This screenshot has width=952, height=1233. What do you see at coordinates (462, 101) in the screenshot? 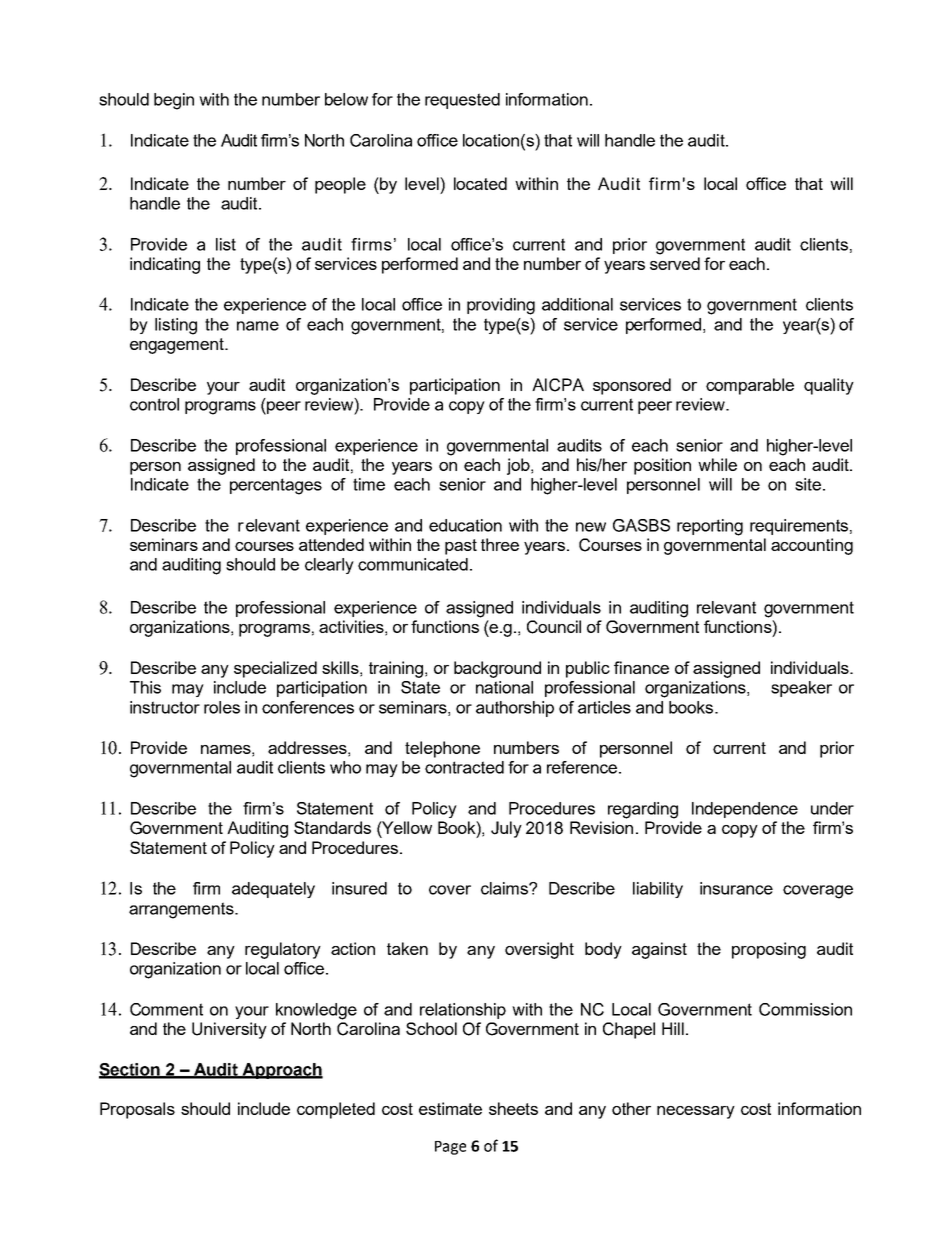
I see `requested` at bounding box center [462, 101].
